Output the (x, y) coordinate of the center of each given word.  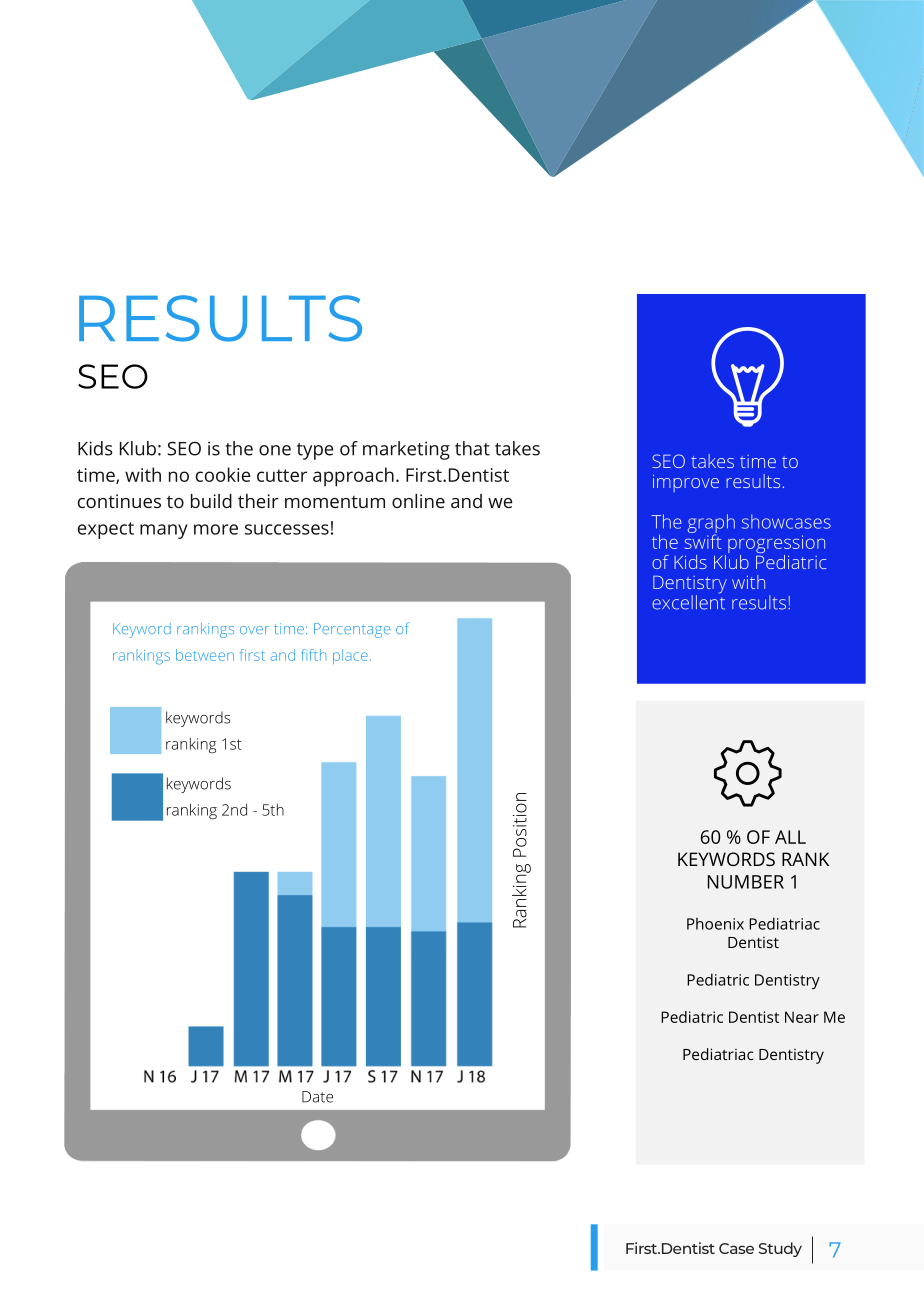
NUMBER (746, 882)
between (205, 655)
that (472, 448)
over (254, 630)
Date (317, 1097)
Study (780, 1249)
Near (802, 1017)
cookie (223, 474)
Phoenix (715, 924)
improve (686, 483)
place (350, 656)
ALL (790, 837)
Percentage (352, 630)
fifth (314, 655)
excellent (688, 601)
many (164, 531)
